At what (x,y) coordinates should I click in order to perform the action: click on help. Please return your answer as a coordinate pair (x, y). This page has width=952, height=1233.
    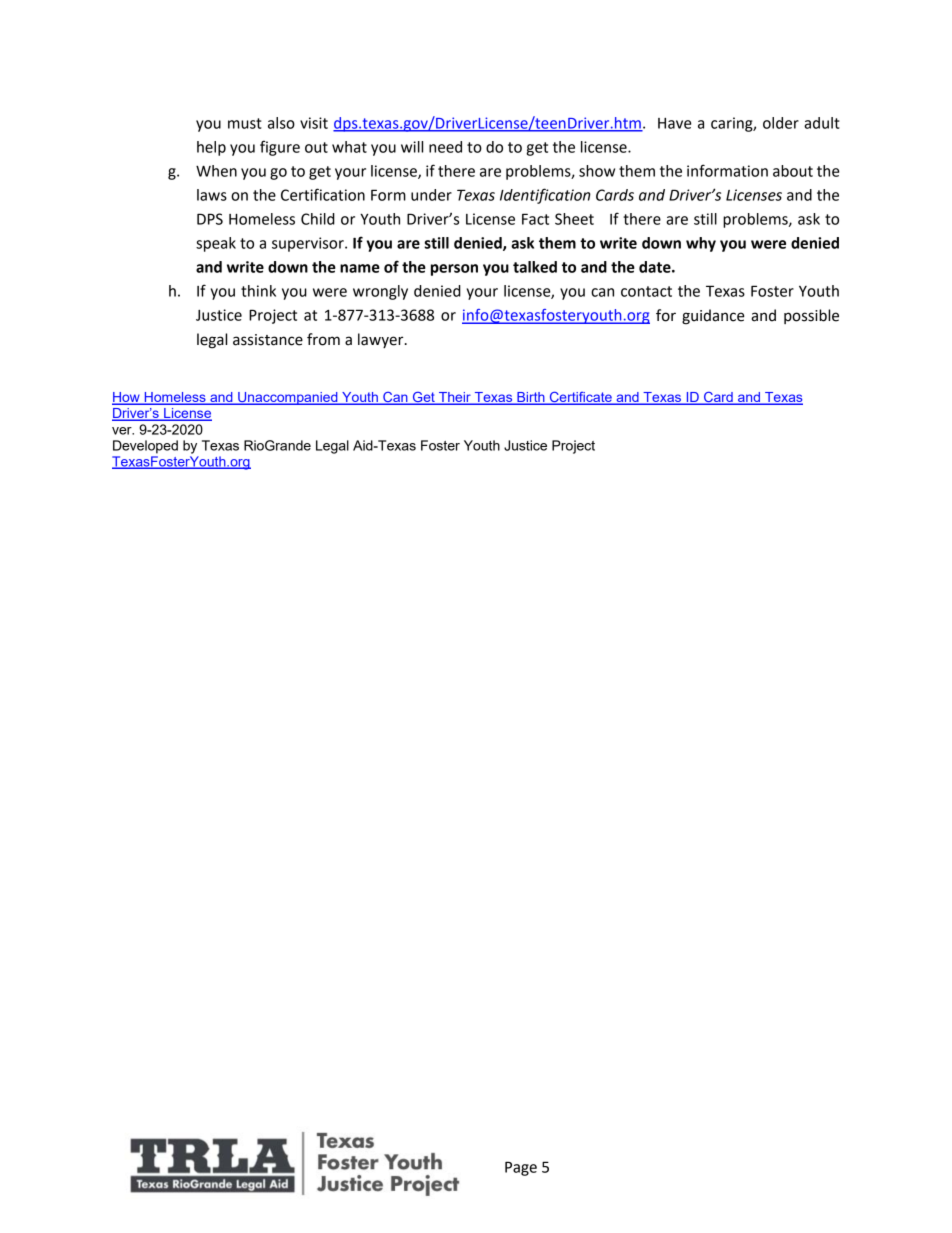
    Looking at the image, I should click on (211, 148).
